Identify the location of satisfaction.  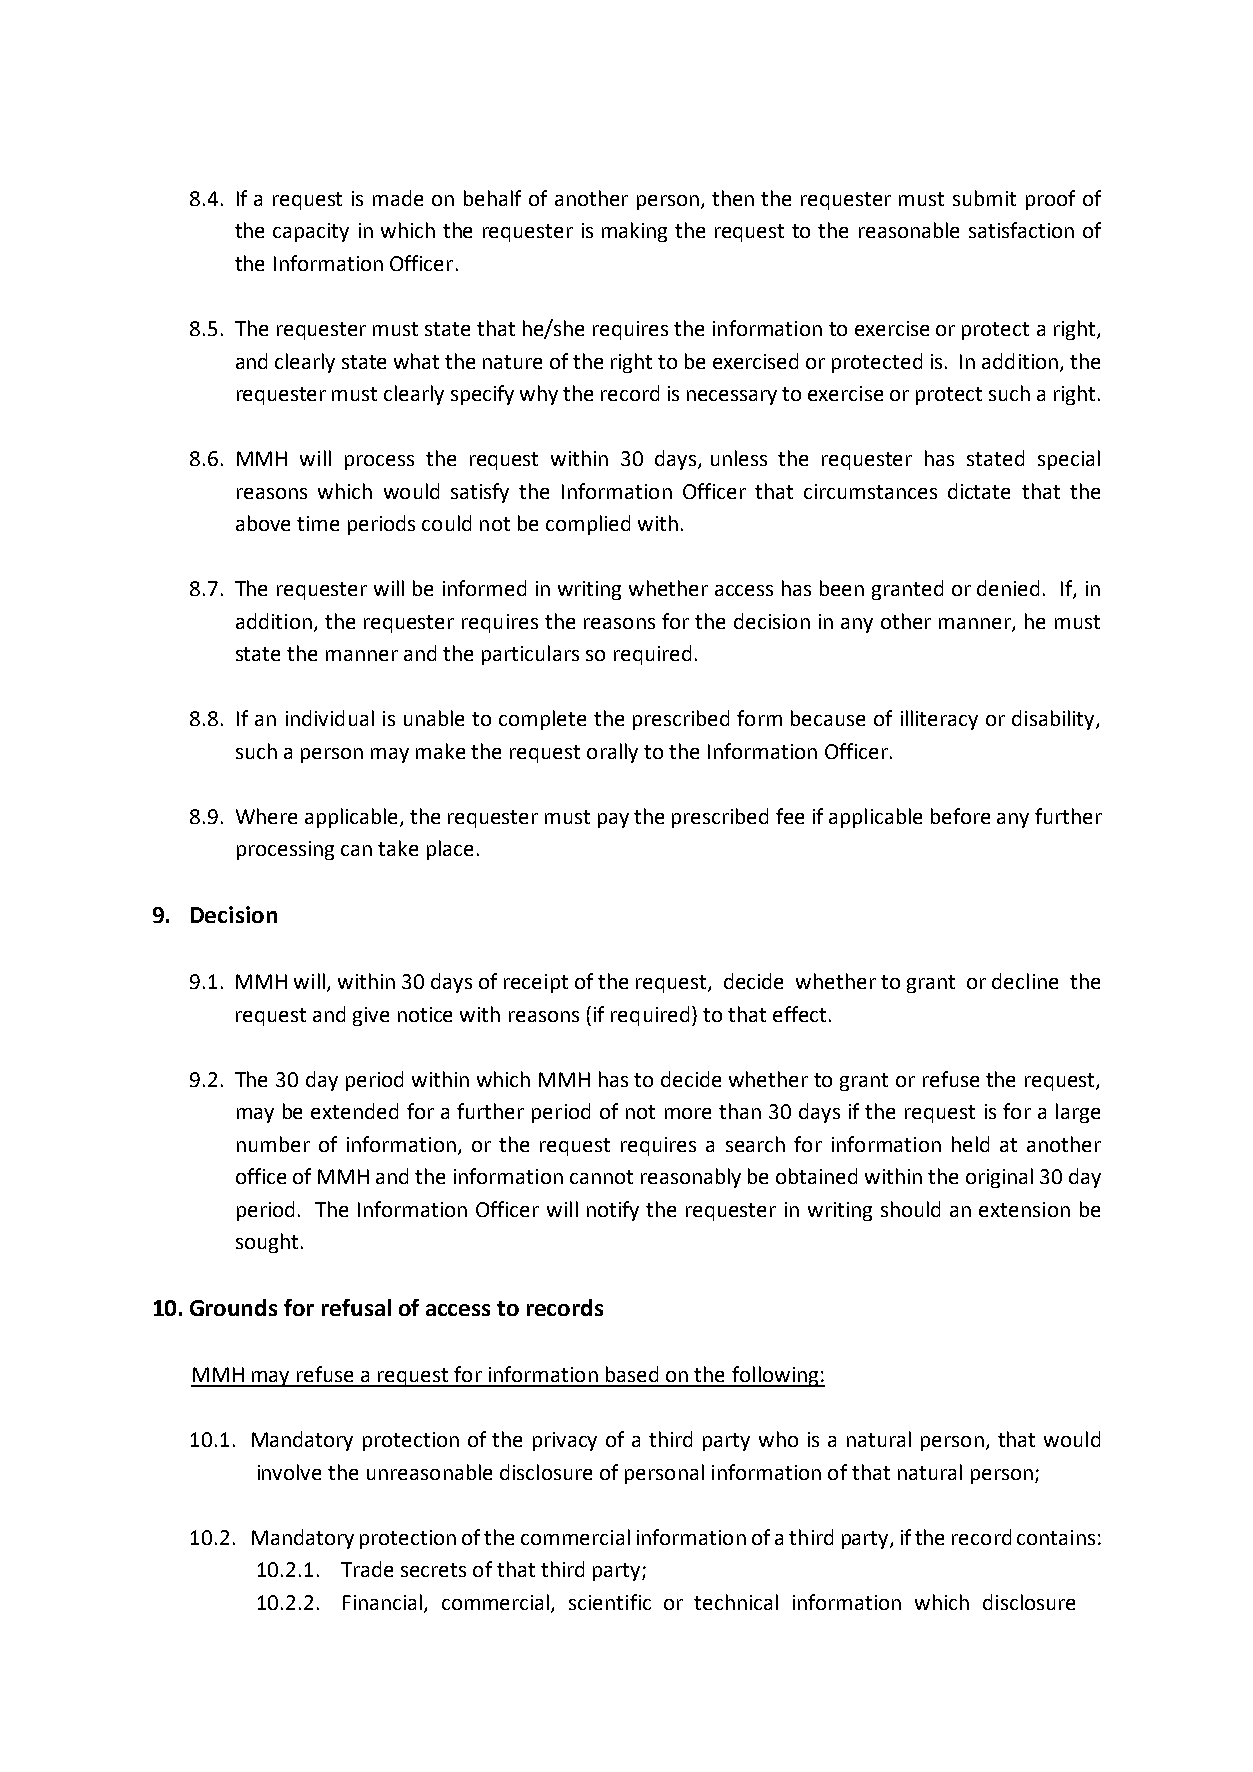
(1021, 230).
